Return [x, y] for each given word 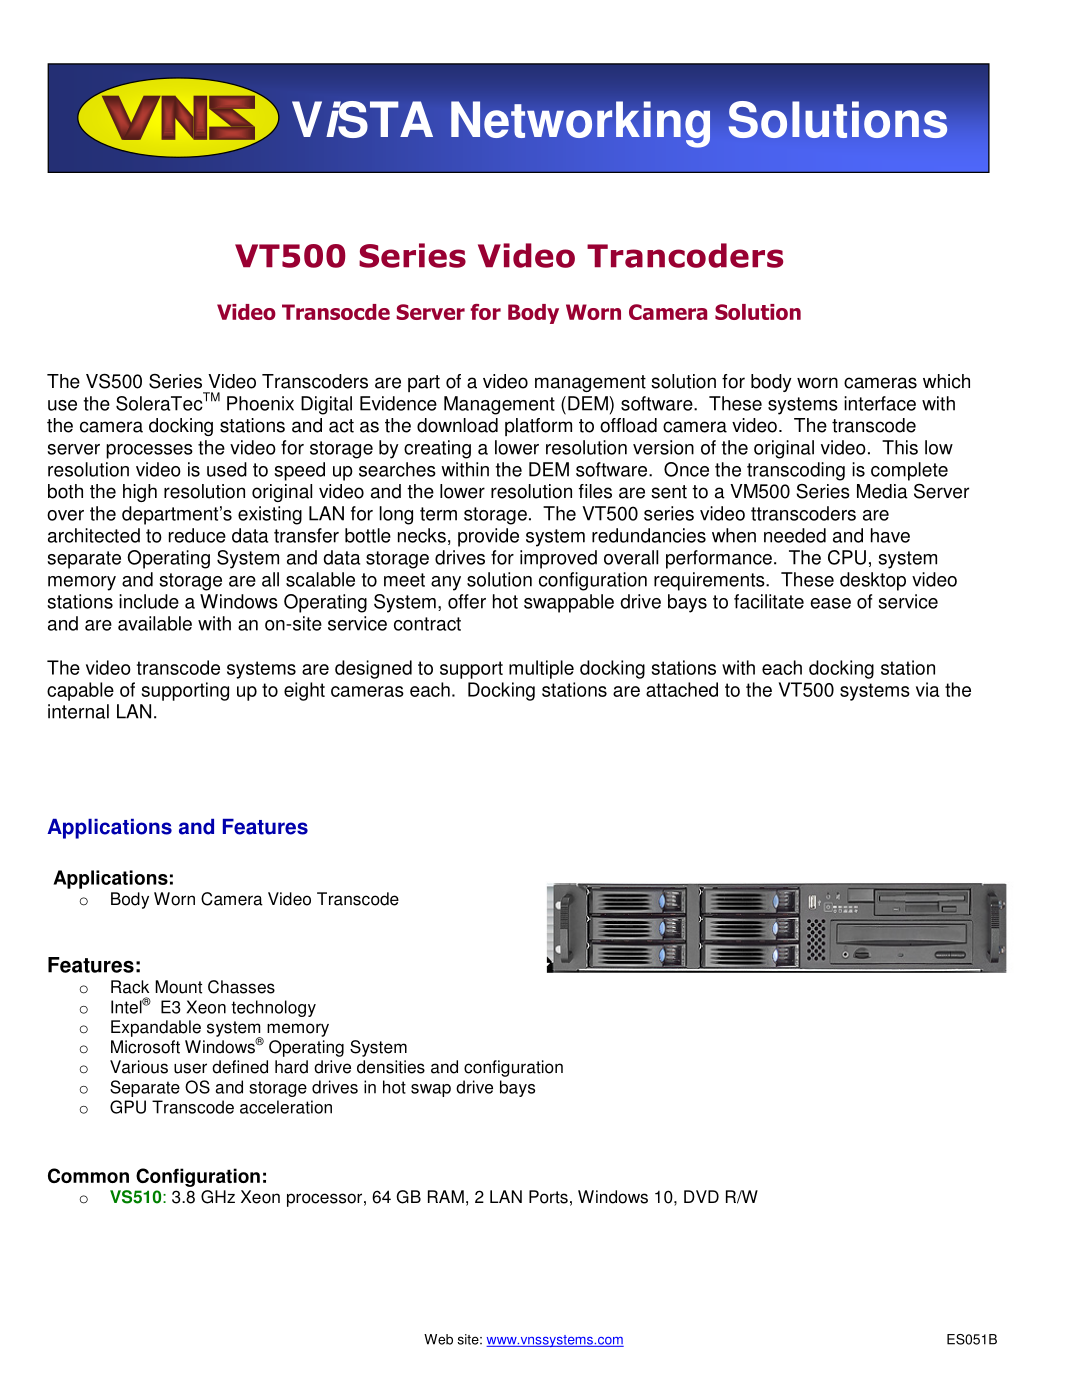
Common [88, 1175]
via [928, 689]
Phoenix [260, 403]
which [946, 381]
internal [78, 711]
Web [438, 1339]
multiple [541, 669]
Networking [580, 124]
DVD [701, 1196]
